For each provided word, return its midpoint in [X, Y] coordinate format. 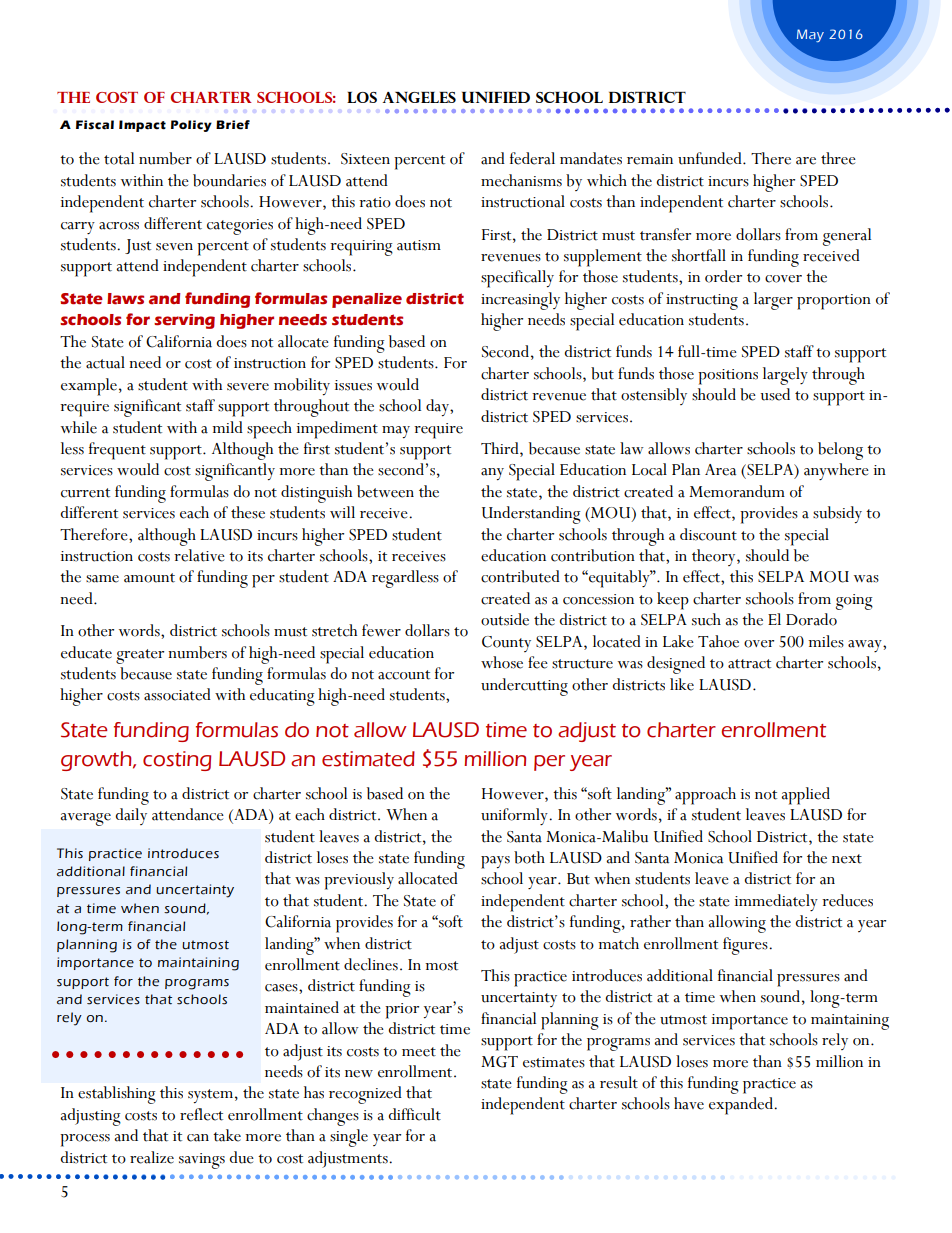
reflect [201, 1114]
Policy [191, 126]
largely [785, 376]
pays [495, 862]
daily [131, 816]
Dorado [811, 619]
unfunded [711, 158]
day [438, 407]
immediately [776, 902]
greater [140, 656]
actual [105, 362]
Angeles [419, 97]
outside [505, 619]
